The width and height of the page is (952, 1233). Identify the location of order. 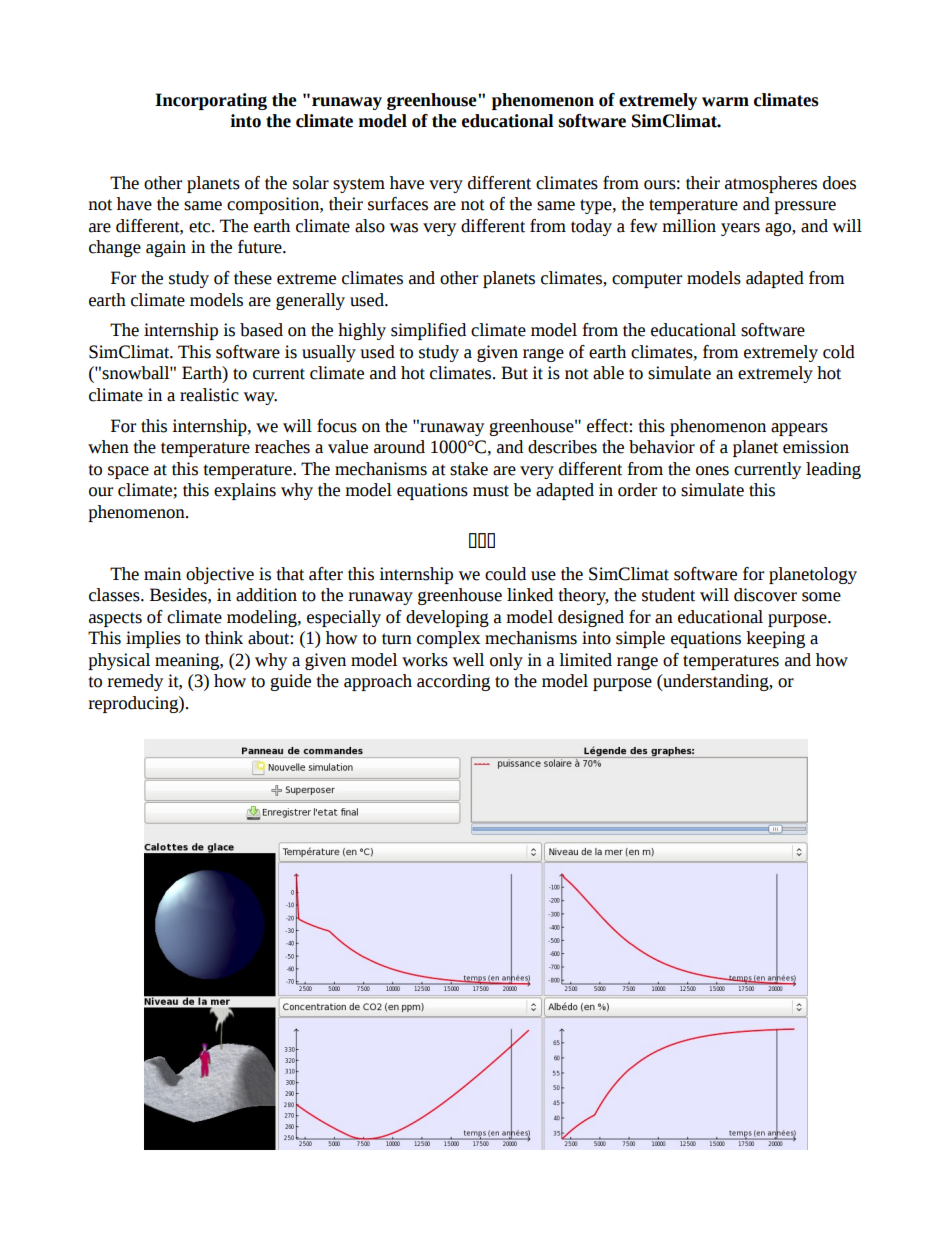
(637, 490).
